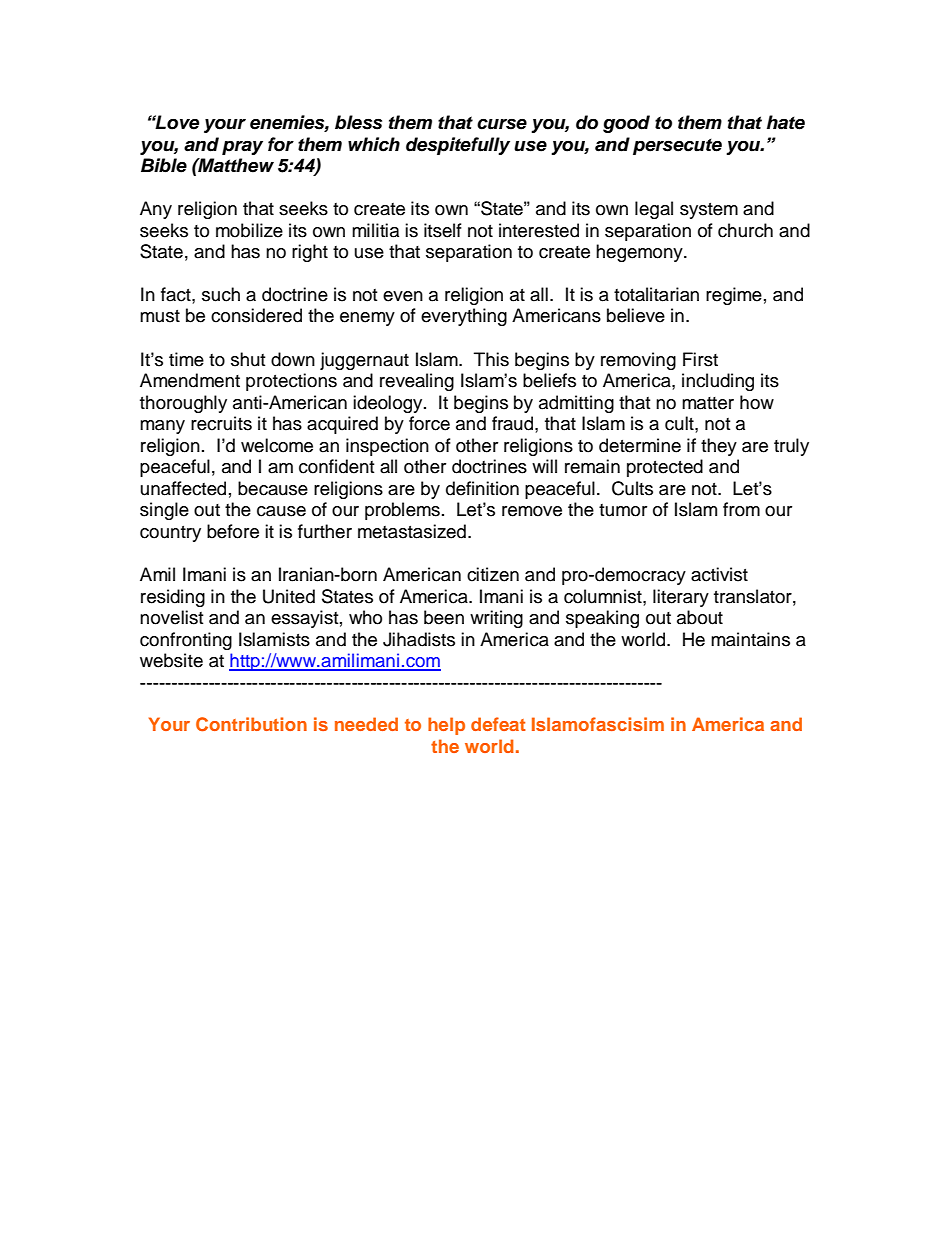 The height and width of the screenshot is (1233, 952). I want to click on Contribution, so click(251, 724).
